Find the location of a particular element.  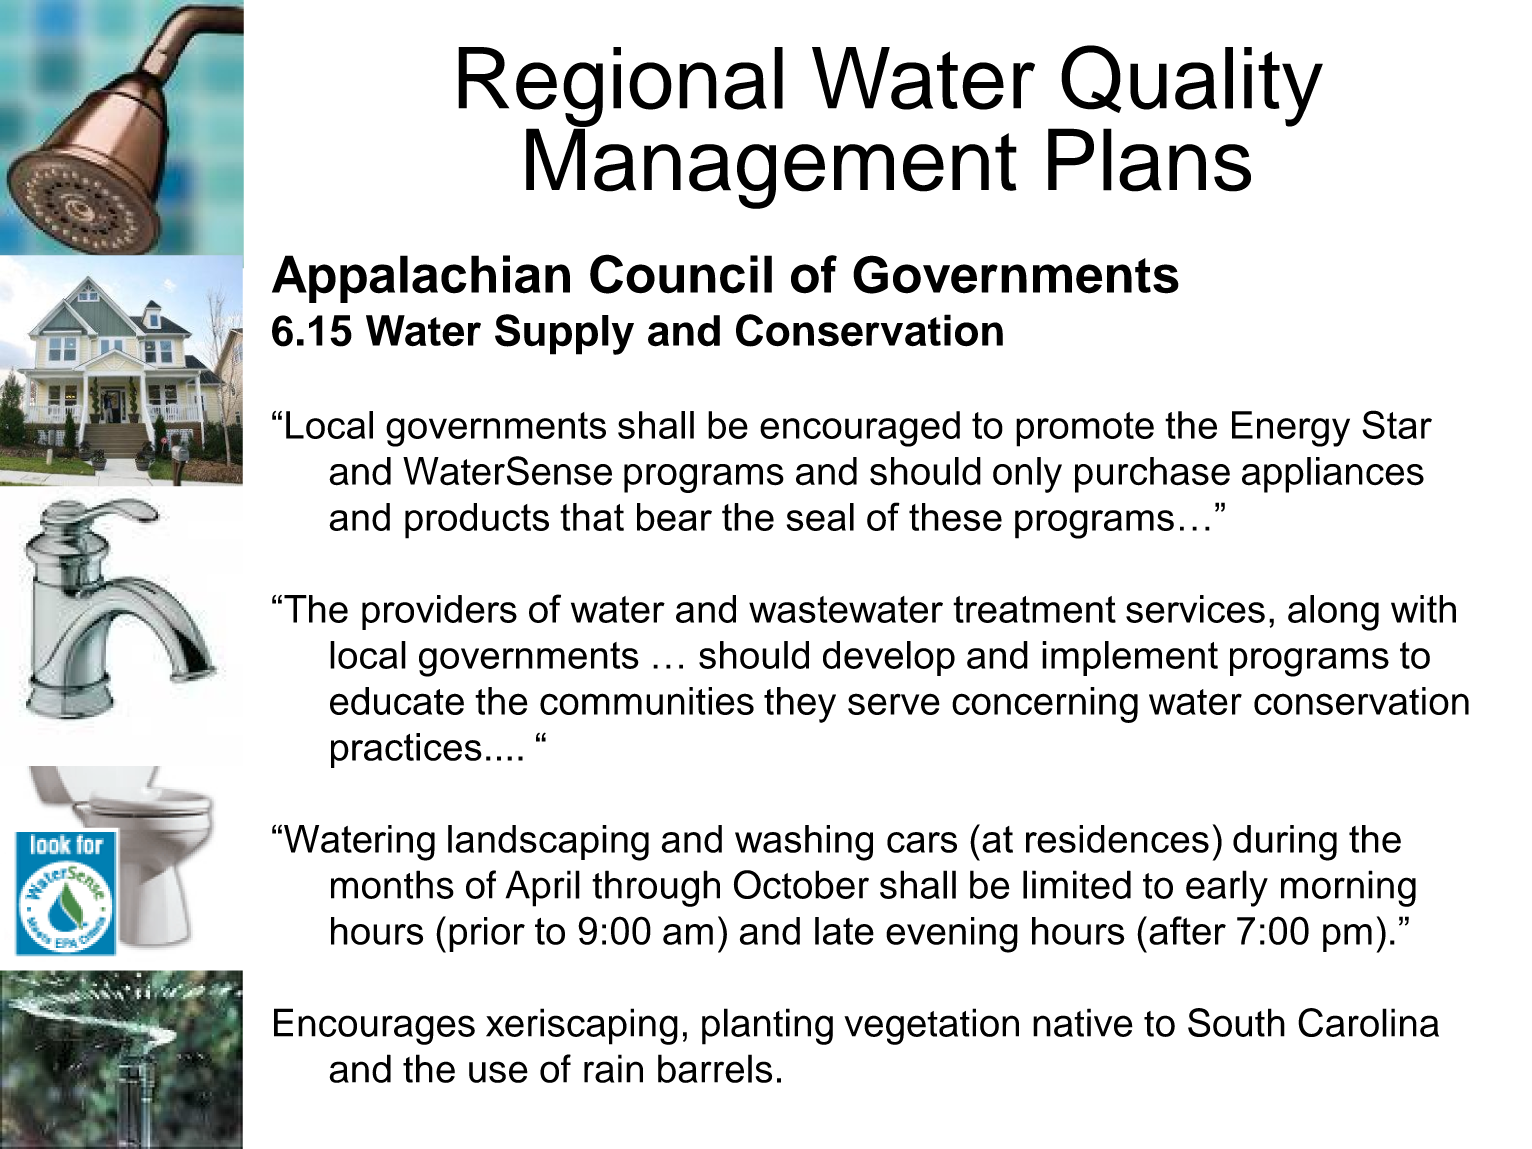

Regional is located at coordinates (620, 88).
